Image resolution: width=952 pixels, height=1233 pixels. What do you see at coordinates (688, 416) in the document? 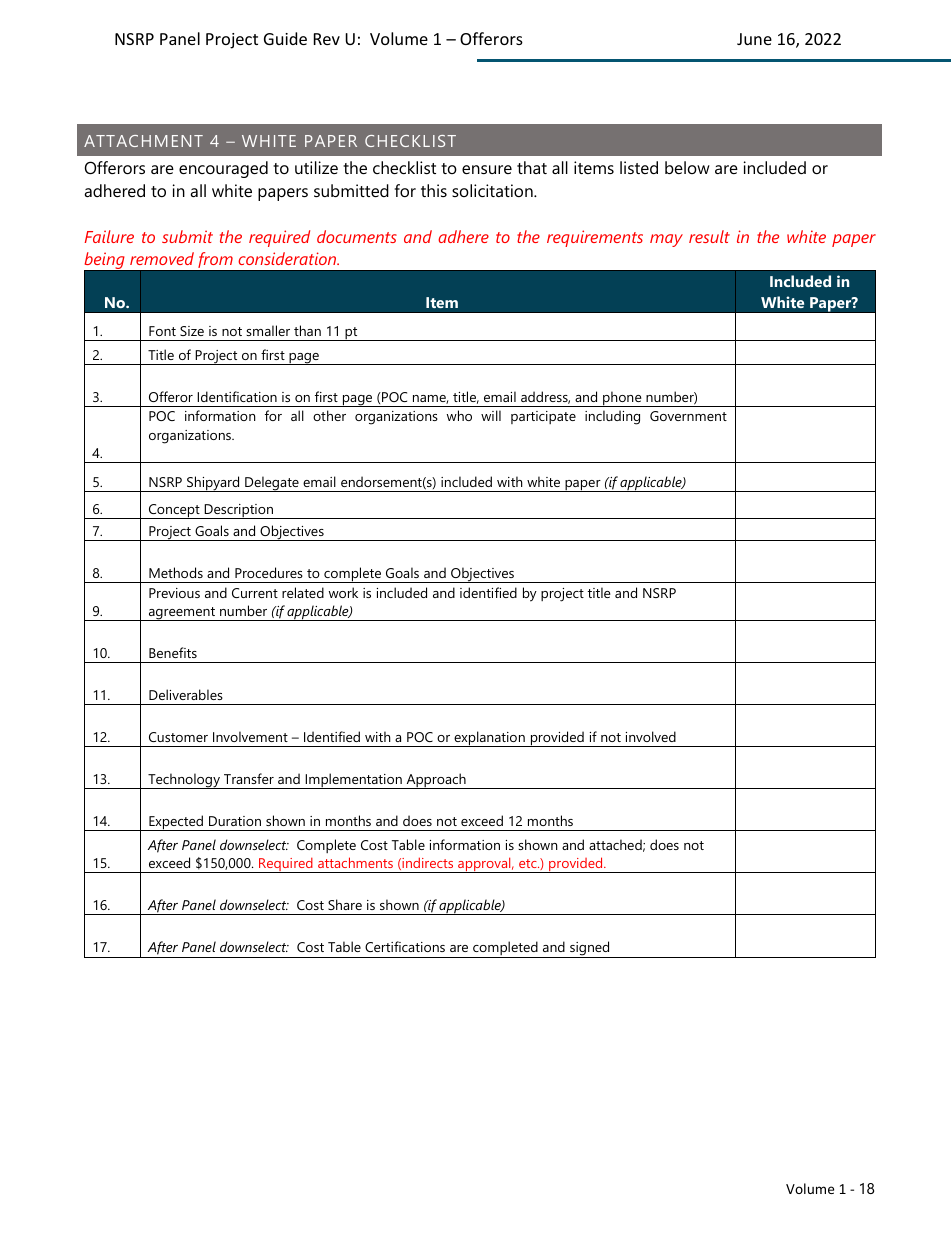
I see `Government` at bounding box center [688, 416].
